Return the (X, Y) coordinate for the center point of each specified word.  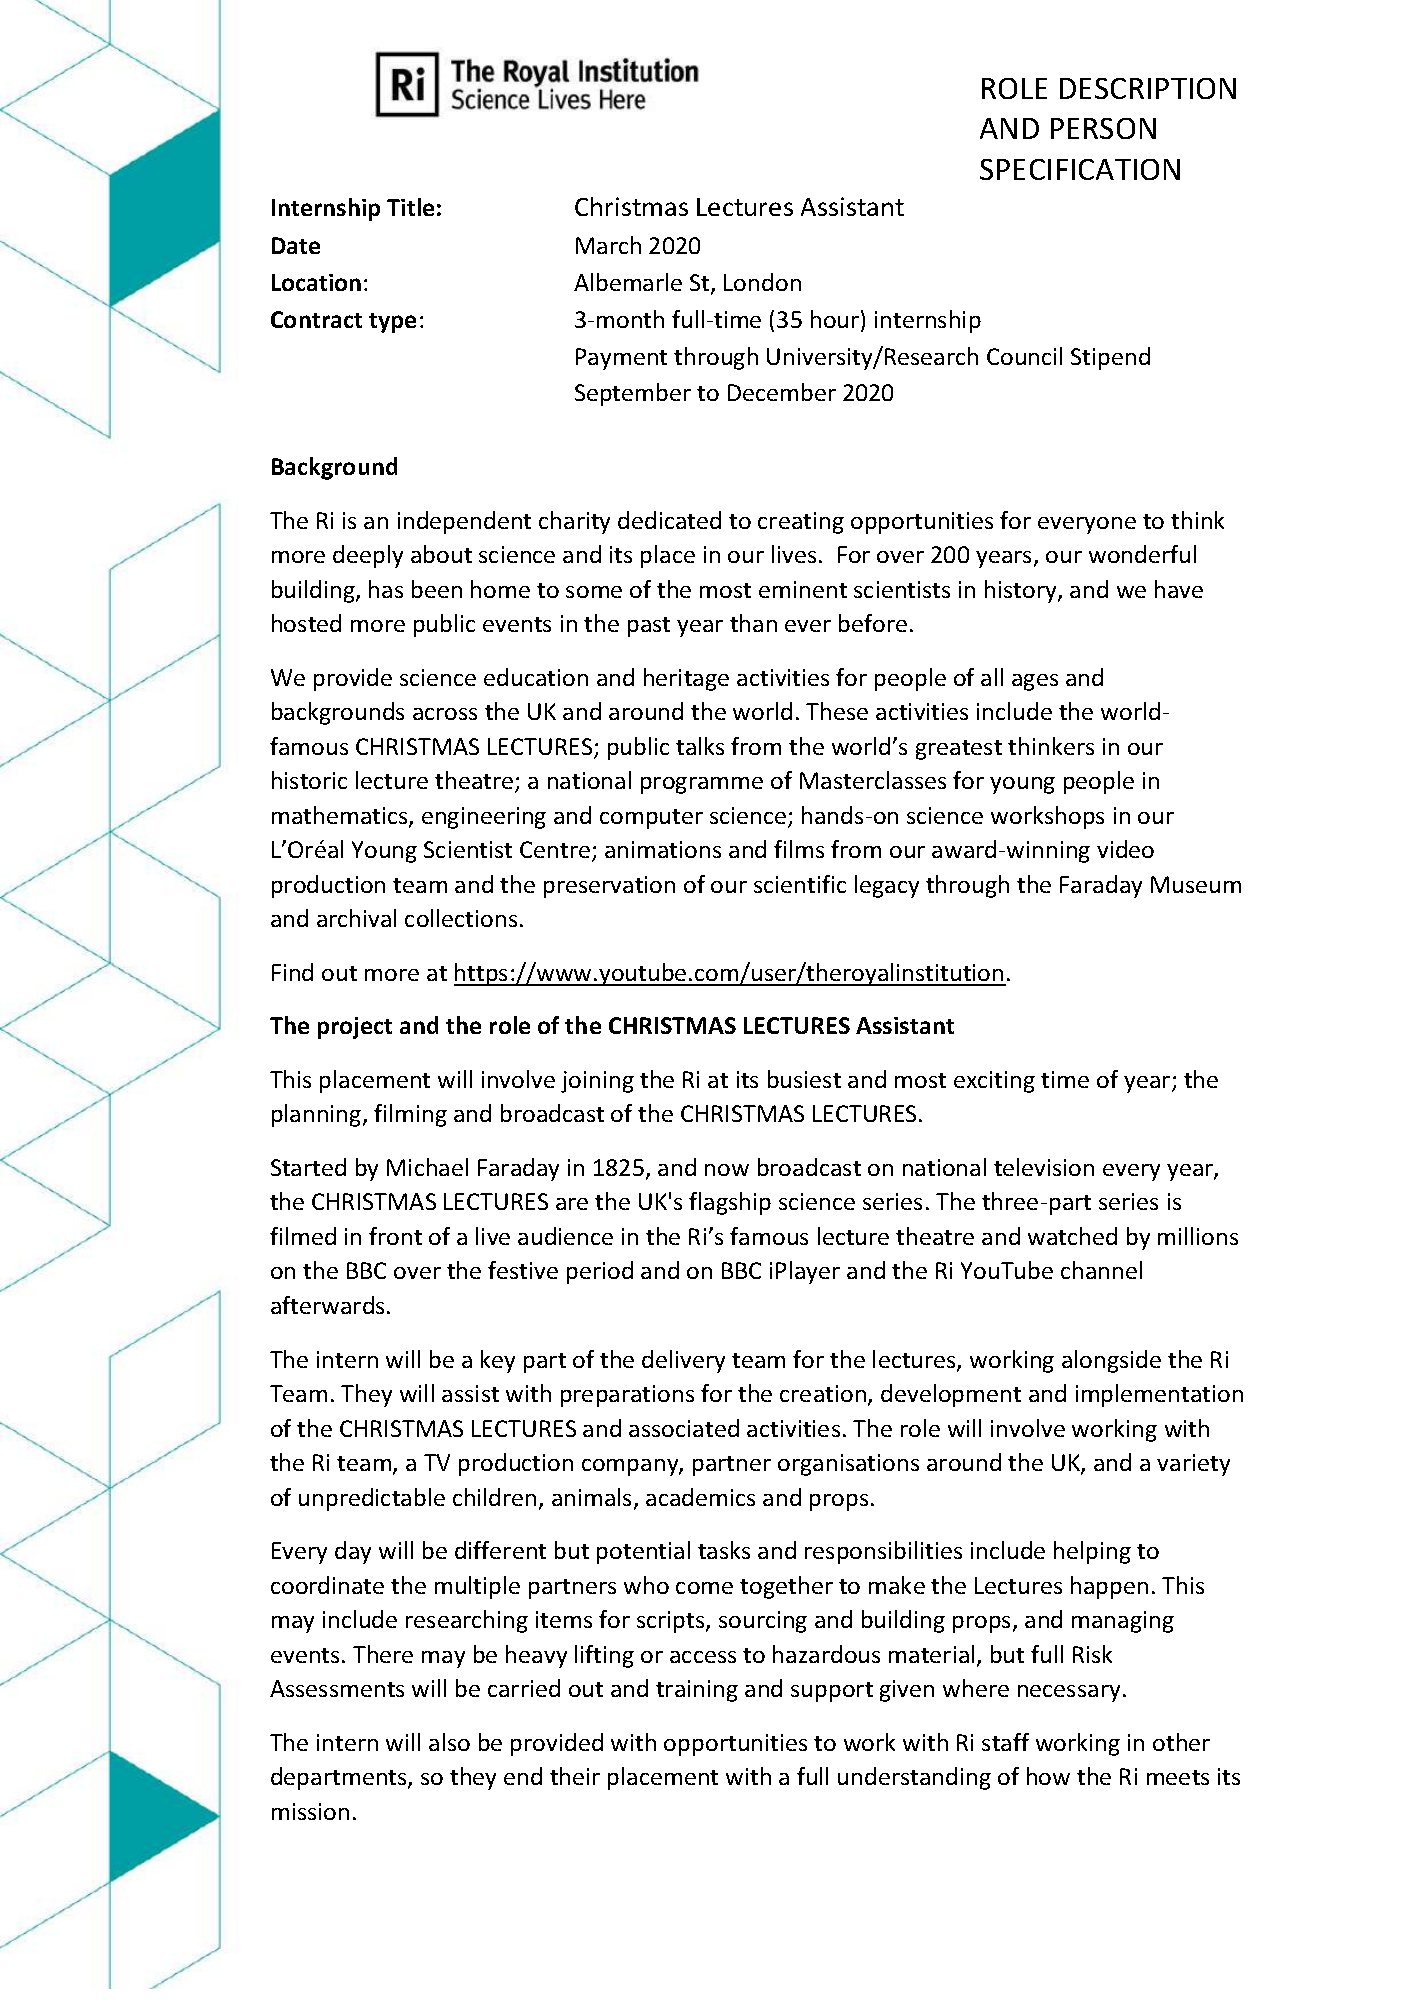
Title (410, 207)
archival (356, 918)
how (1048, 1776)
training (697, 1691)
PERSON (1103, 128)
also (449, 1742)
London (762, 282)
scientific (800, 884)
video (1125, 849)
